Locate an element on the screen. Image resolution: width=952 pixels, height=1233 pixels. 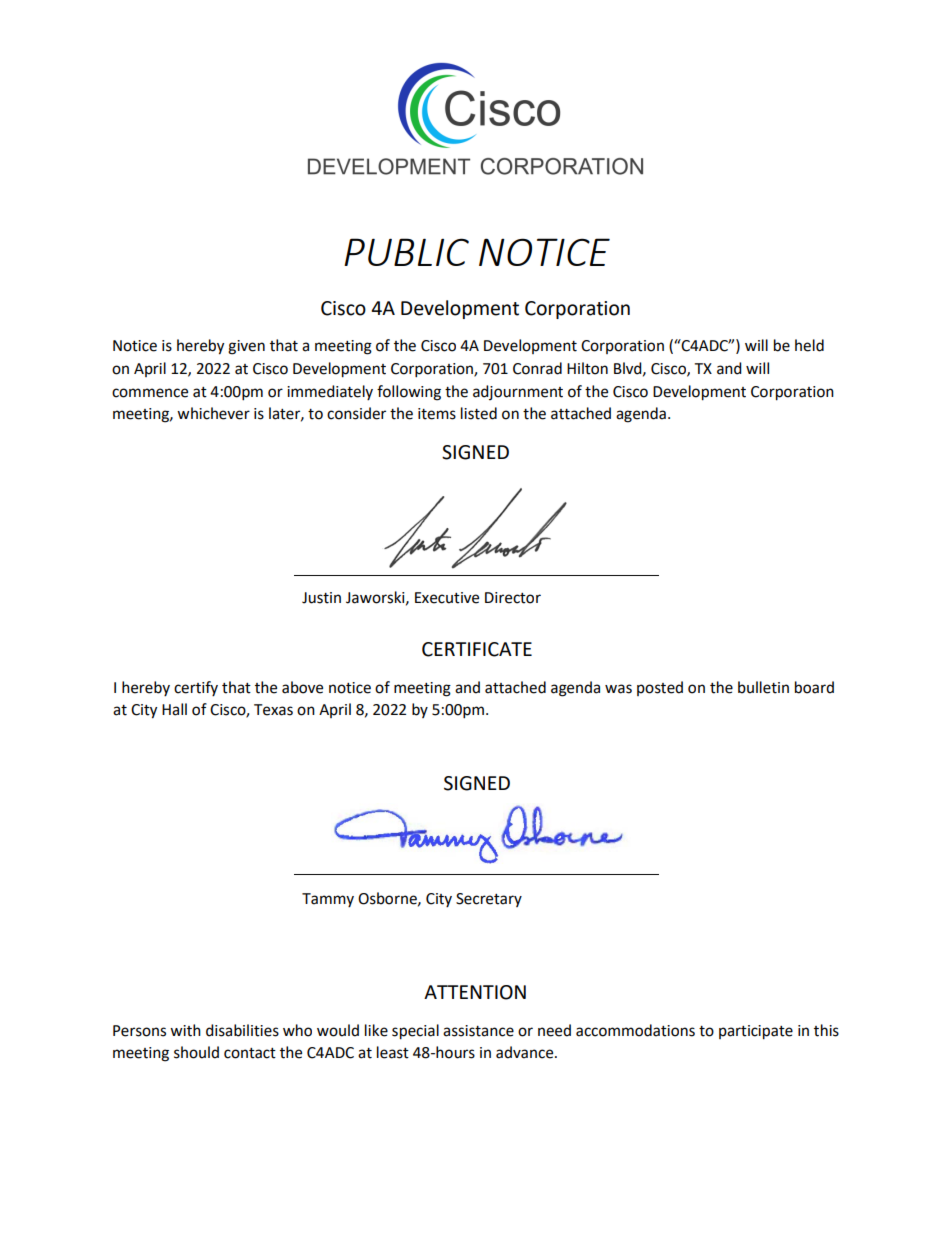
bulletin is located at coordinates (763, 687).
